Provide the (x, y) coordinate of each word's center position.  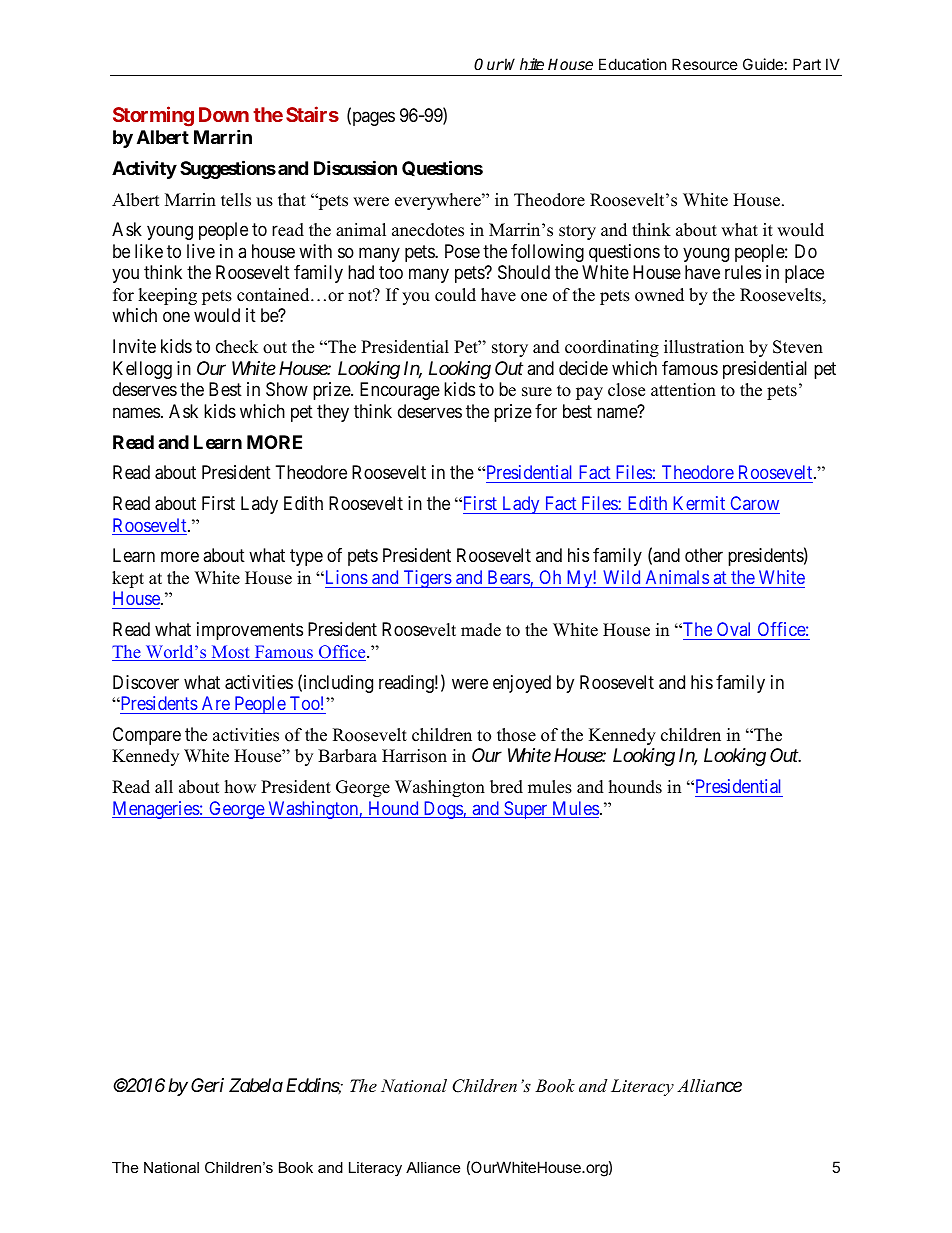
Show (287, 389)
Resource (705, 64)
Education (633, 64)
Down (224, 114)
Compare (147, 736)
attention (683, 390)
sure (537, 392)
